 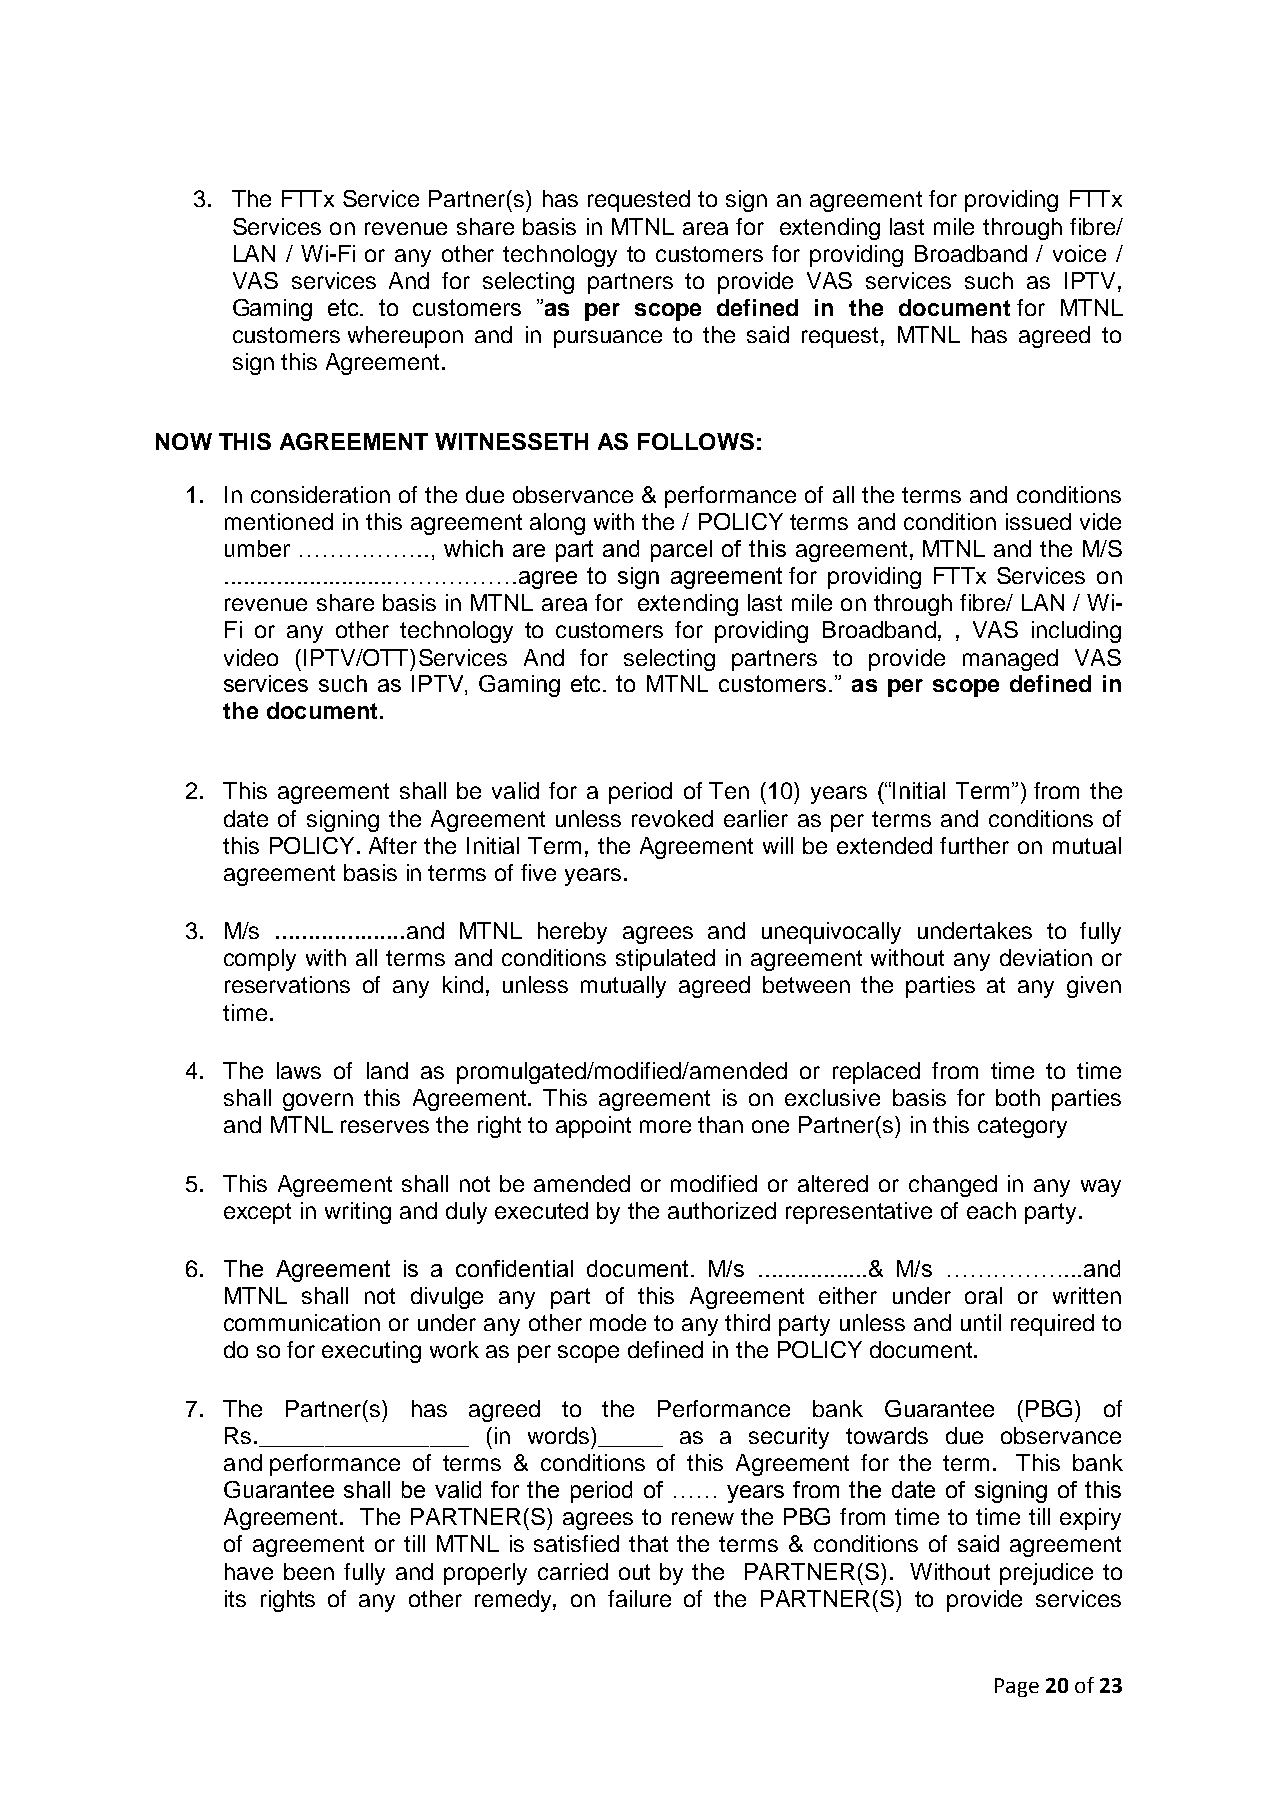 What do you see at coordinates (1010, 660) in the image?
I see `managed` at bounding box center [1010, 660].
